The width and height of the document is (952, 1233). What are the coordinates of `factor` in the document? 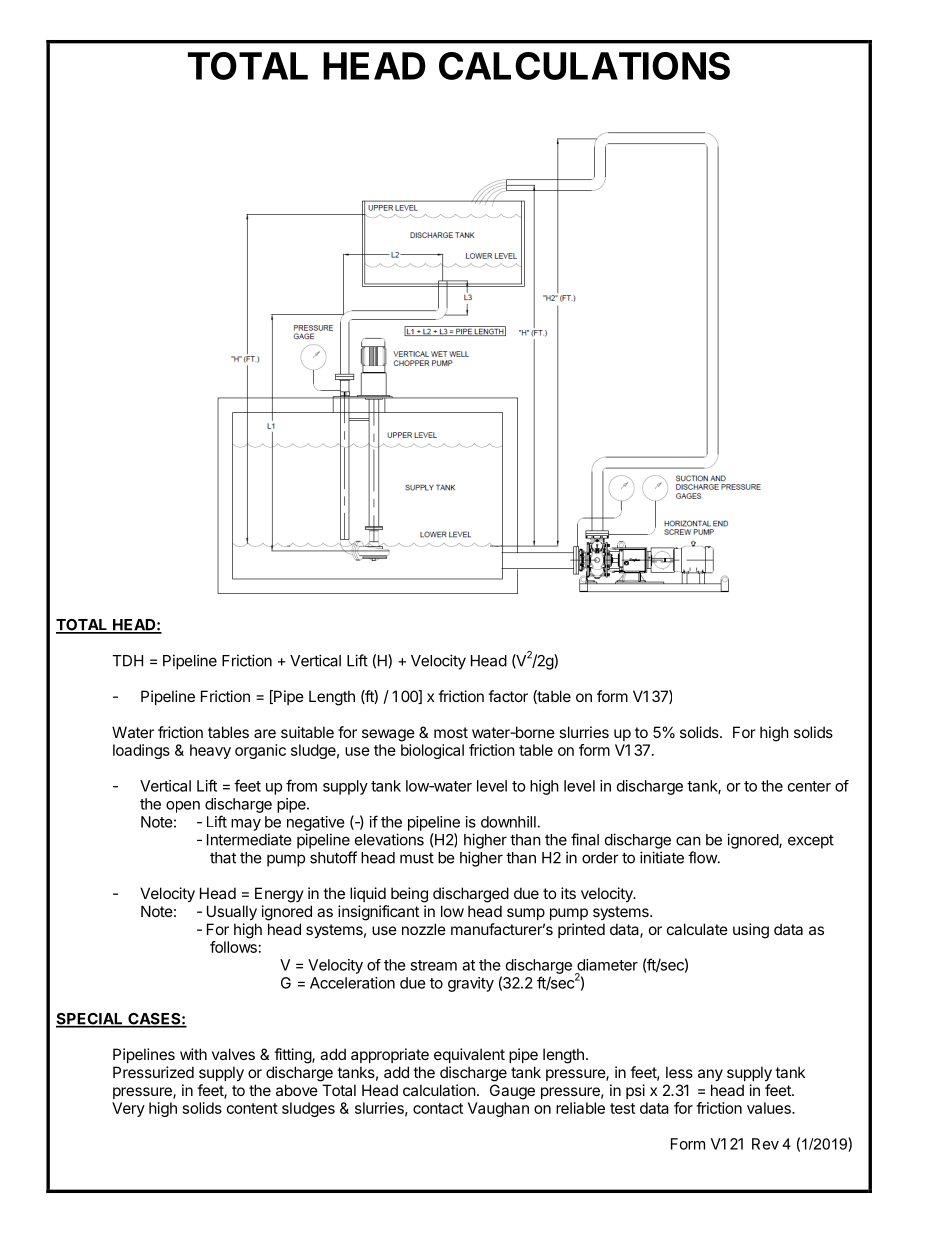 It's located at (508, 696).
